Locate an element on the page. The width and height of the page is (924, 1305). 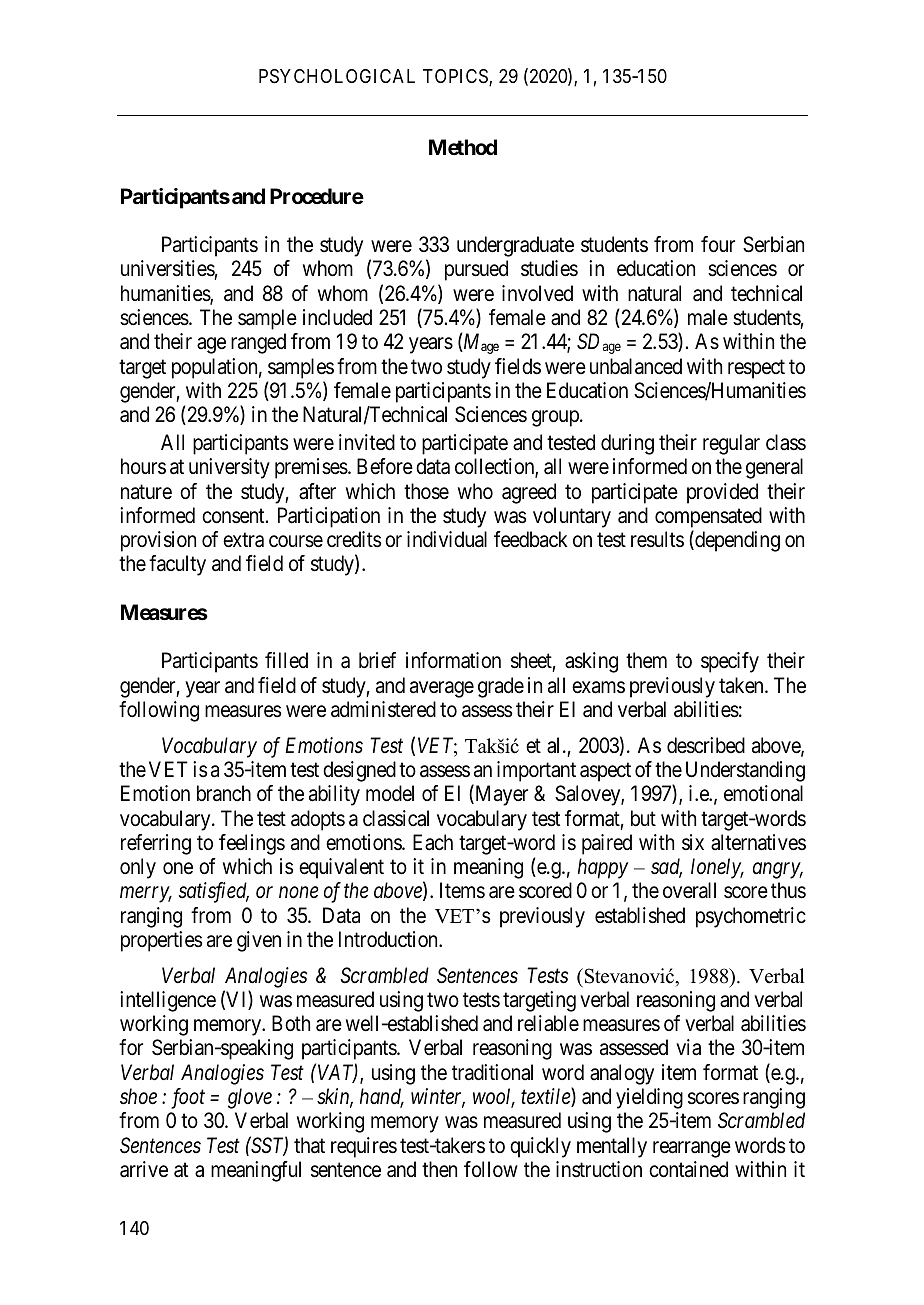
PSYCHOLOGICAL is located at coordinates (337, 76).
